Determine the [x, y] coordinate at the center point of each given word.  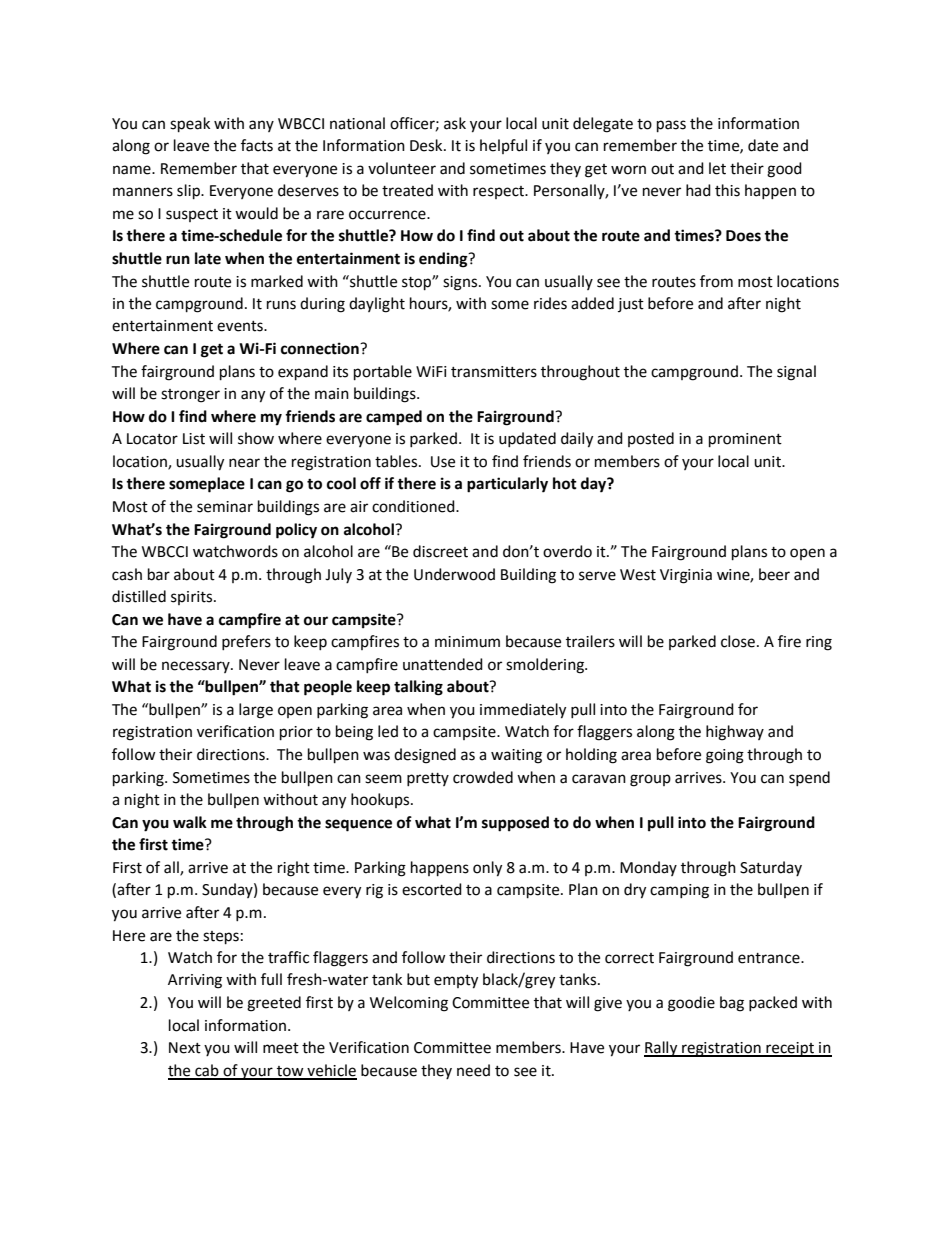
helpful [503, 146]
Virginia [686, 576]
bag [732, 1004]
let [717, 168]
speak [190, 125]
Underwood [454, 574]
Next [185, 1048]
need [473, 1070]
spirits [193, 598]
